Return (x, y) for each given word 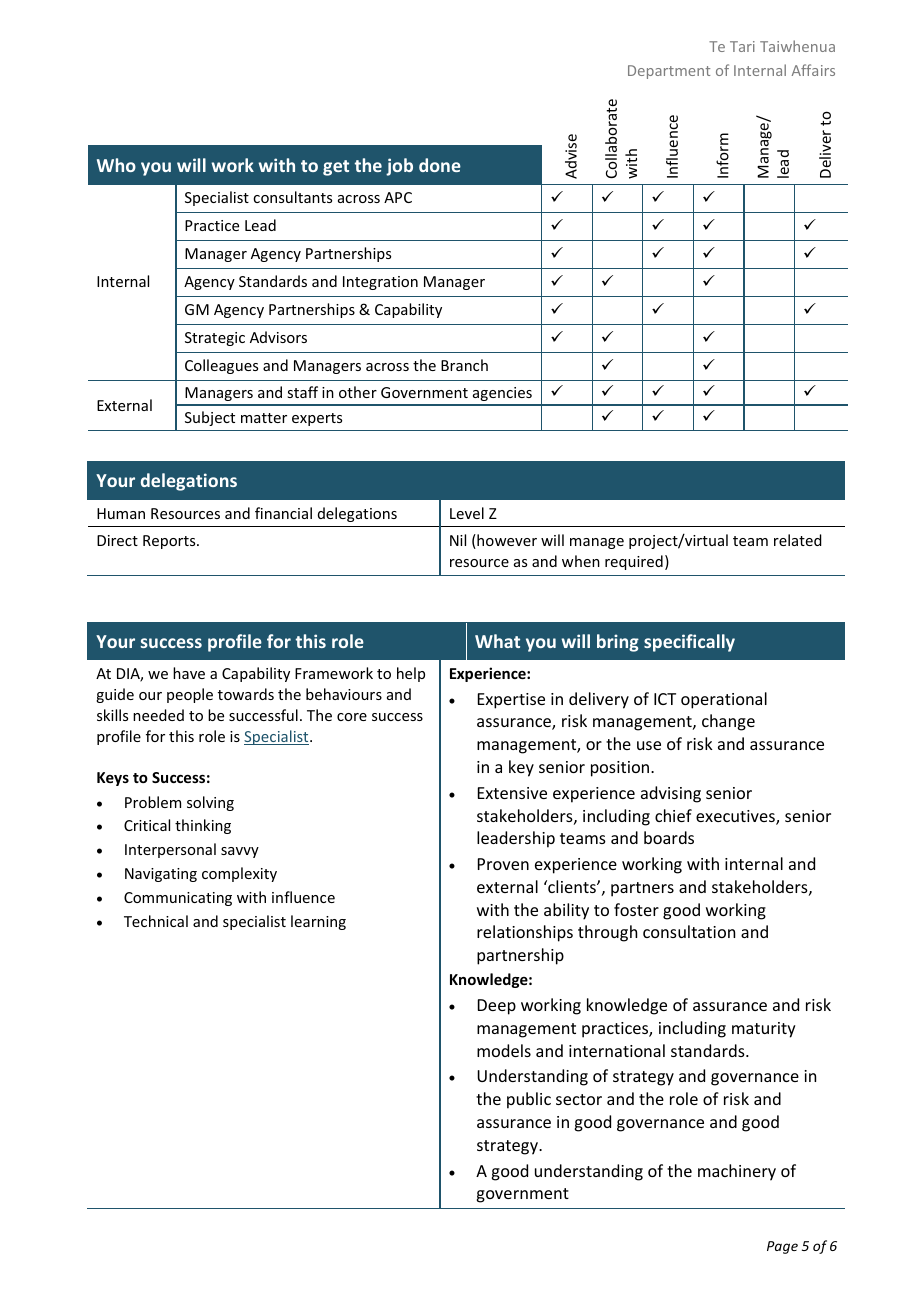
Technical (156, 921)
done (440, 165)
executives (736, 817)
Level (467, 513)
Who (116, 165)
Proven (503, 864)
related (798, 540)
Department (669, 72)
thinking (203, 826)
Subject (210, 418)
